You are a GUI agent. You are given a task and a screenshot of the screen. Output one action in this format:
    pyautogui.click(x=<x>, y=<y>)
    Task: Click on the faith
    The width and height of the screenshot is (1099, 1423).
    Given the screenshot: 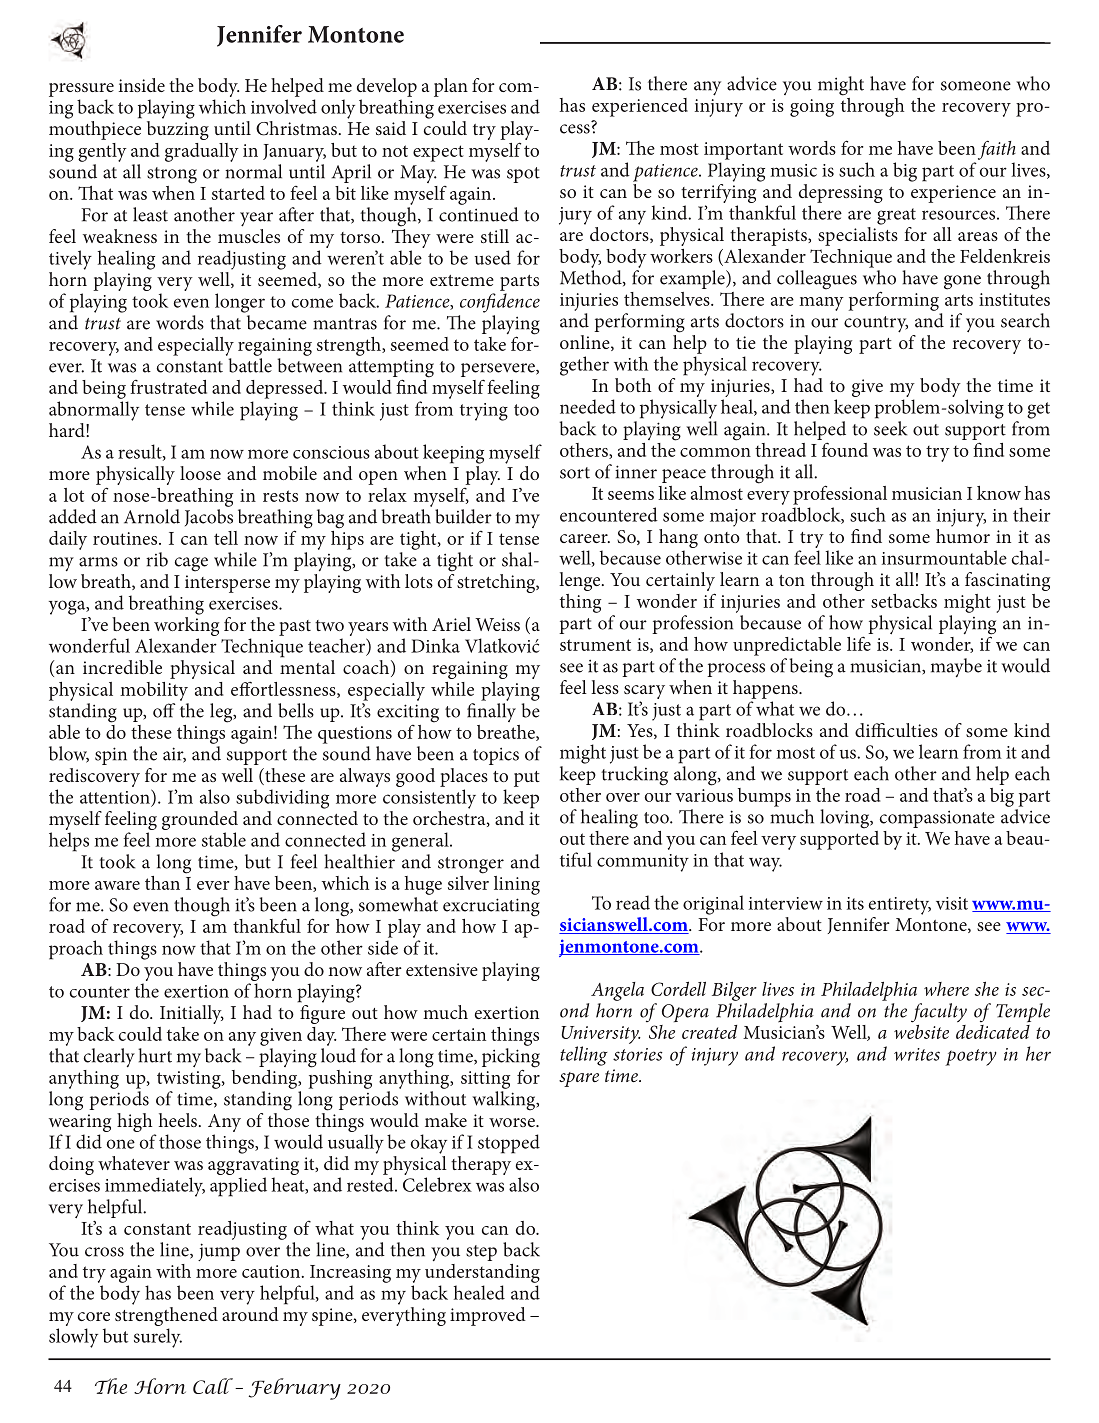 What is the action you would take?
    pyautogui.click(x=997, y=150)
